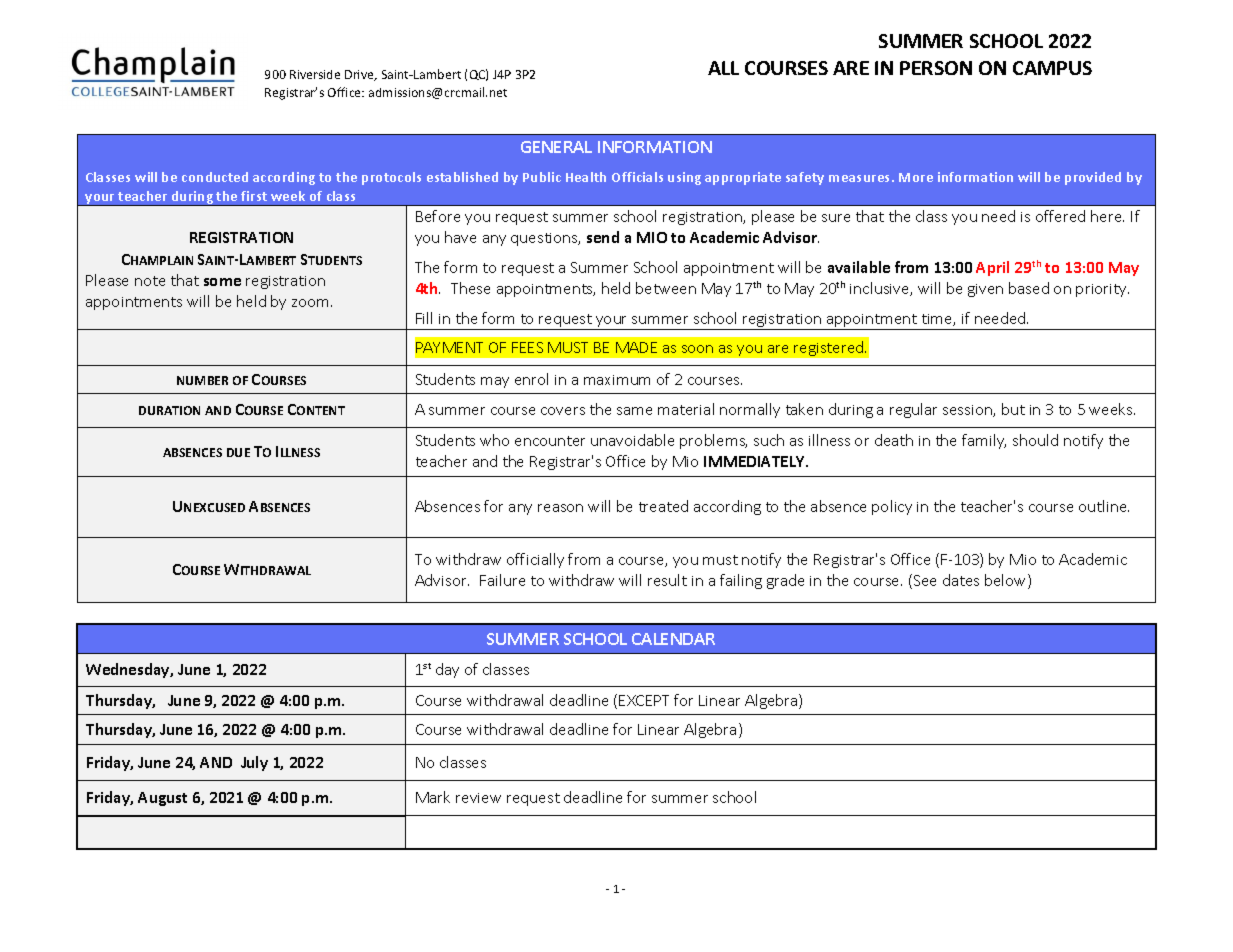  I want to click on Riverside, so click(315, 74).
